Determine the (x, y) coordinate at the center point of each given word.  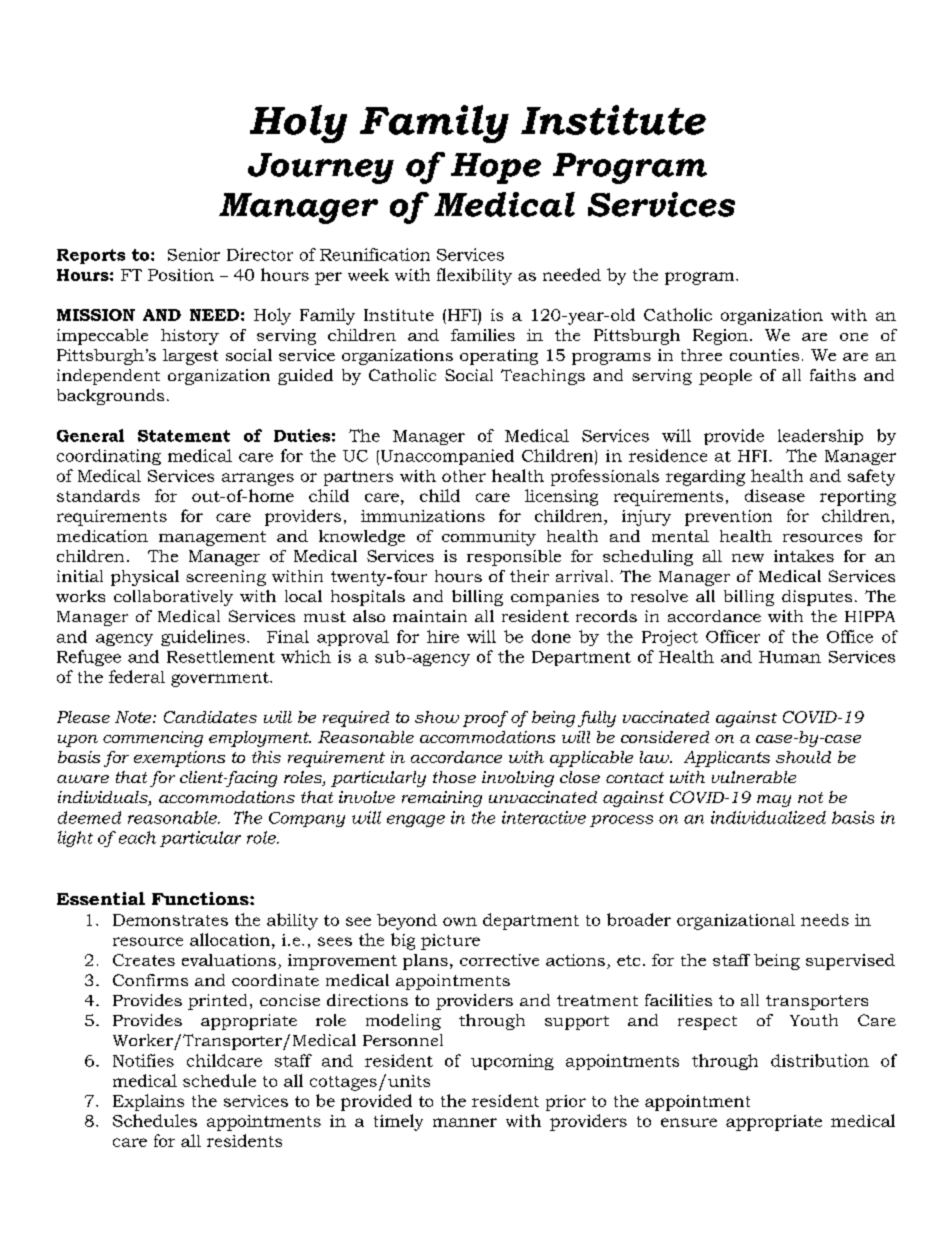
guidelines (203, 638)
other (464, 476)
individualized (768, 817)
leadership (820, 437)
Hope (496, 168)
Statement (184, 436)
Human (790, 657)
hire (443, 636)
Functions (201, 898)
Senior (194, 254)
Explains (148, 1102)
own (460, 921)
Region (720, 337)
